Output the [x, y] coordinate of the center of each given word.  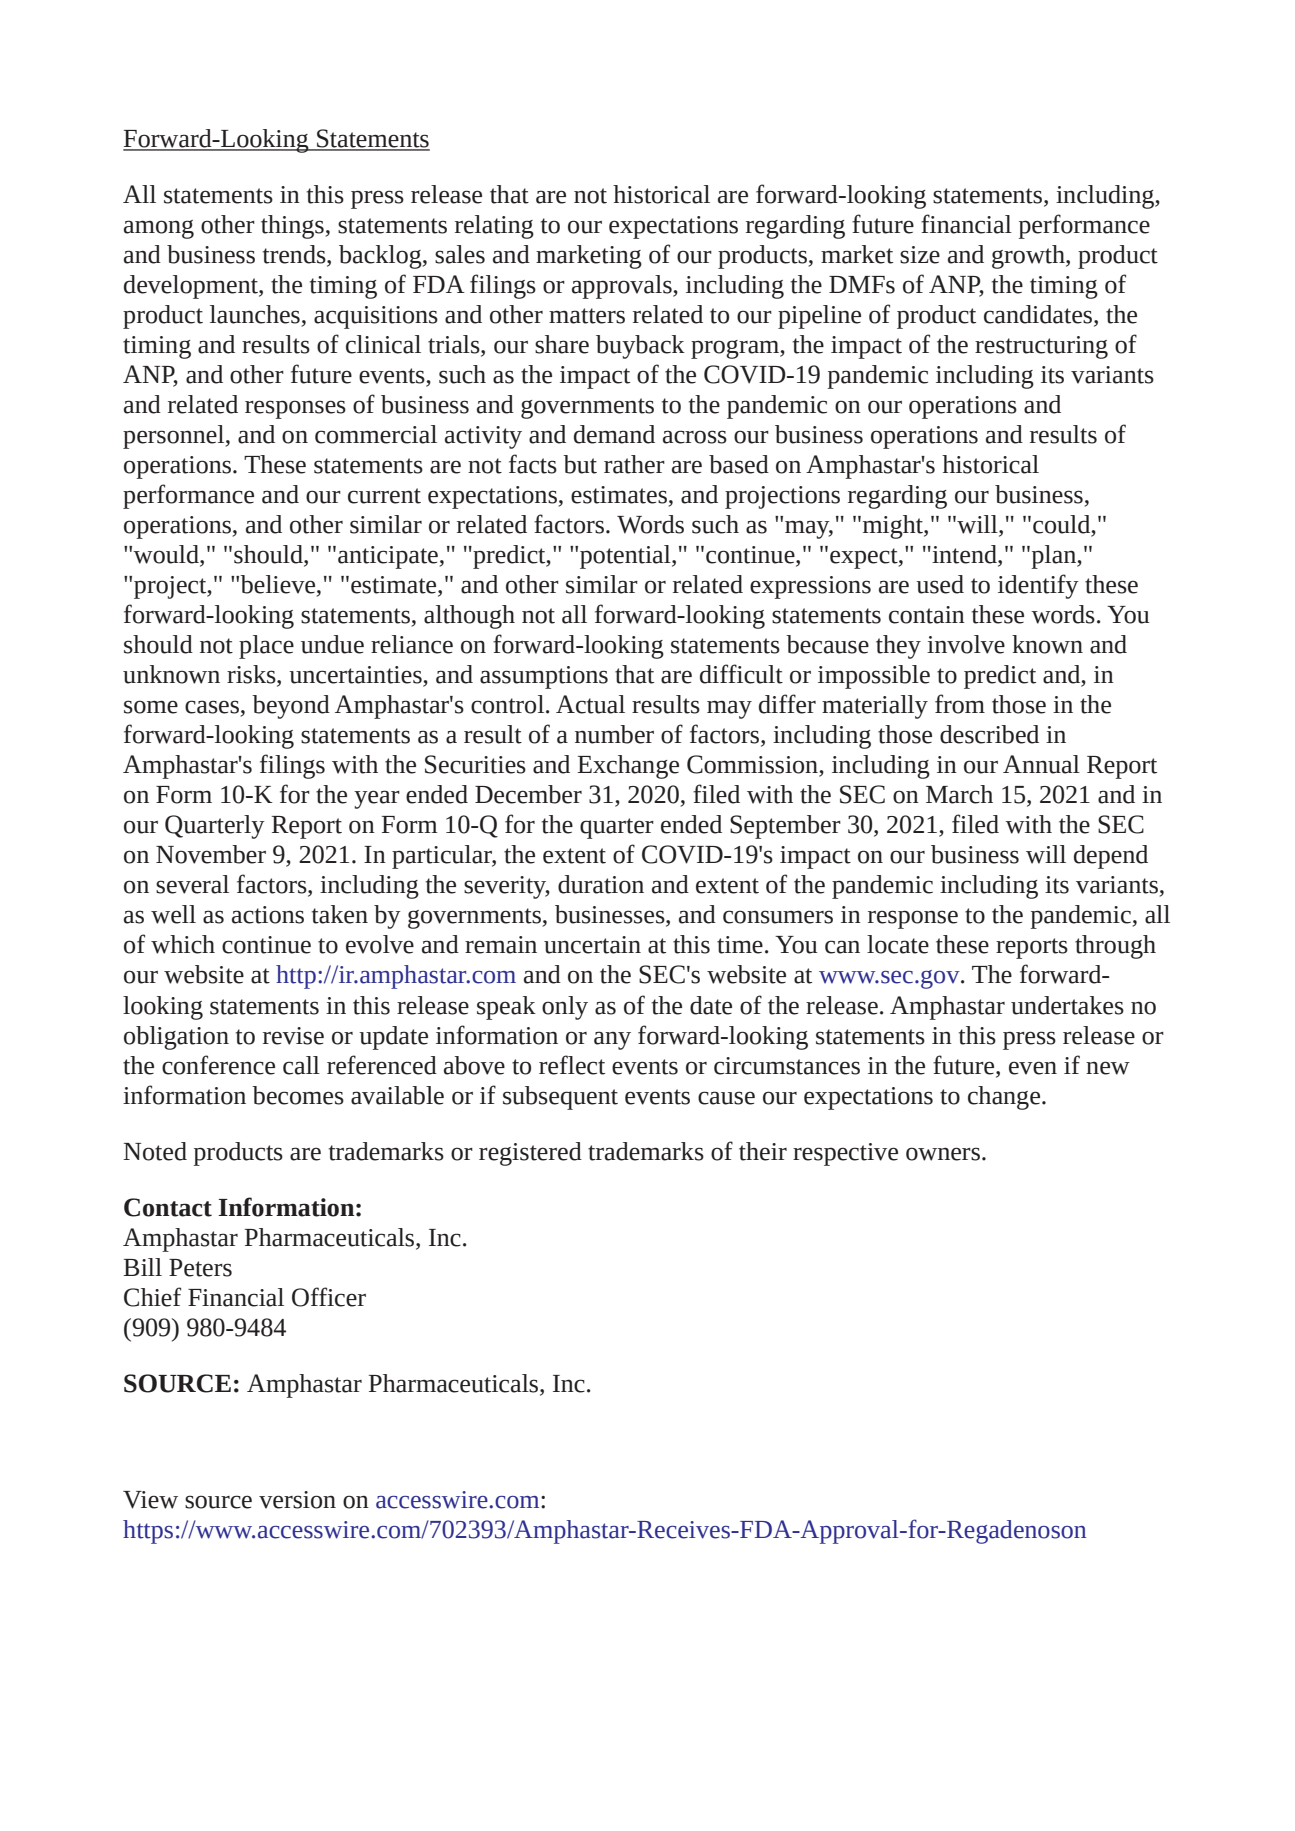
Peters [200, 1268]
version [297, 1500]
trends [295, 255]
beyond [291, 707]
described [989, 734]
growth [1029, 257]
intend [964, 555]
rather [634, 464]
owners [943, 1154]
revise [293, 1036]
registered [530, 1154]
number [614, 734]
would [167, 555]
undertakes [1067, 1005]
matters [587, 316]
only [565, 1008]
